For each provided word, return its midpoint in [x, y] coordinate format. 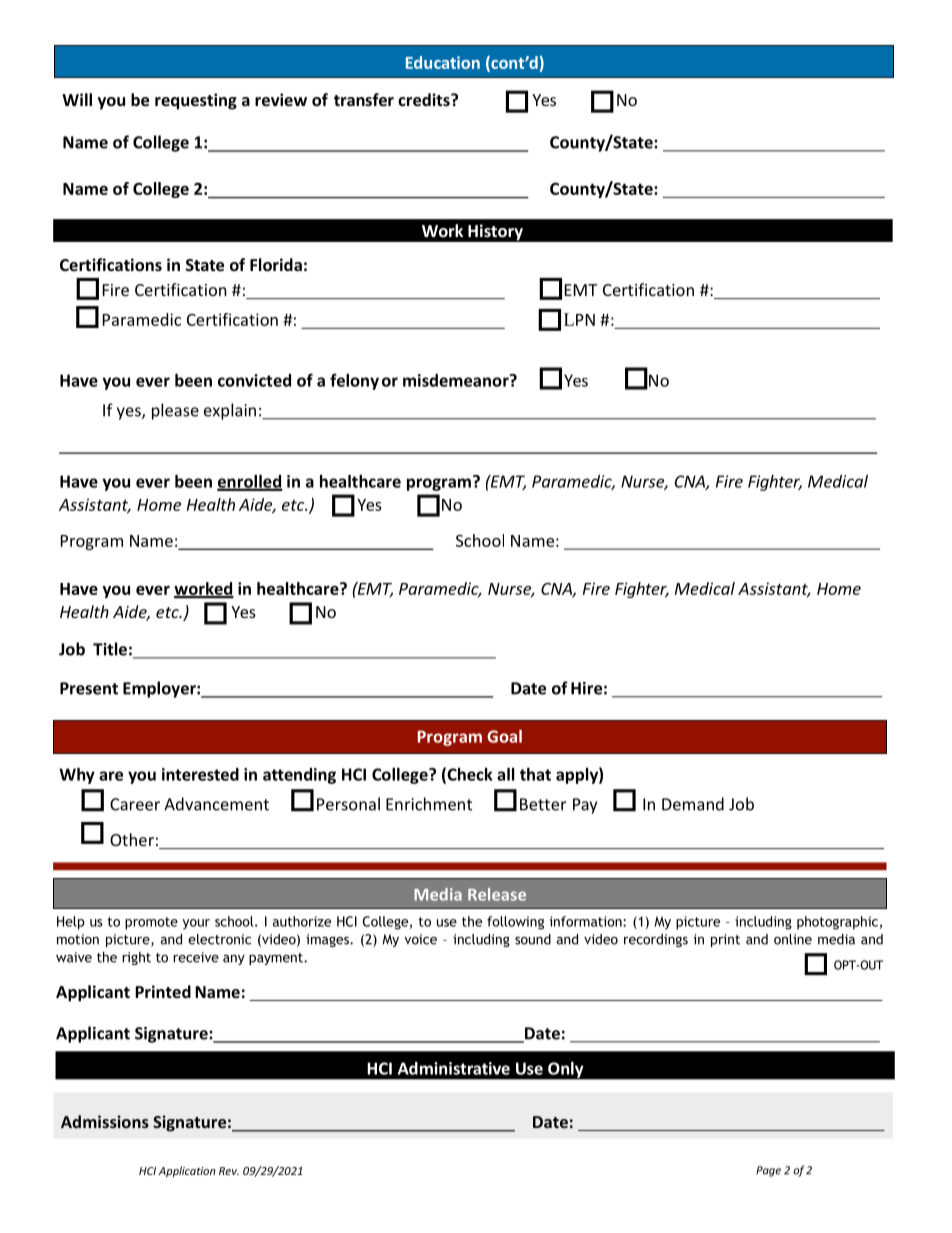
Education [443, 62]
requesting [196, 101]
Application [187, 1171]
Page [768, 1171]
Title [110, 649]
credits [425, 99]
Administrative [454, 1068]
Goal [504, 736]
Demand [693, 804]
